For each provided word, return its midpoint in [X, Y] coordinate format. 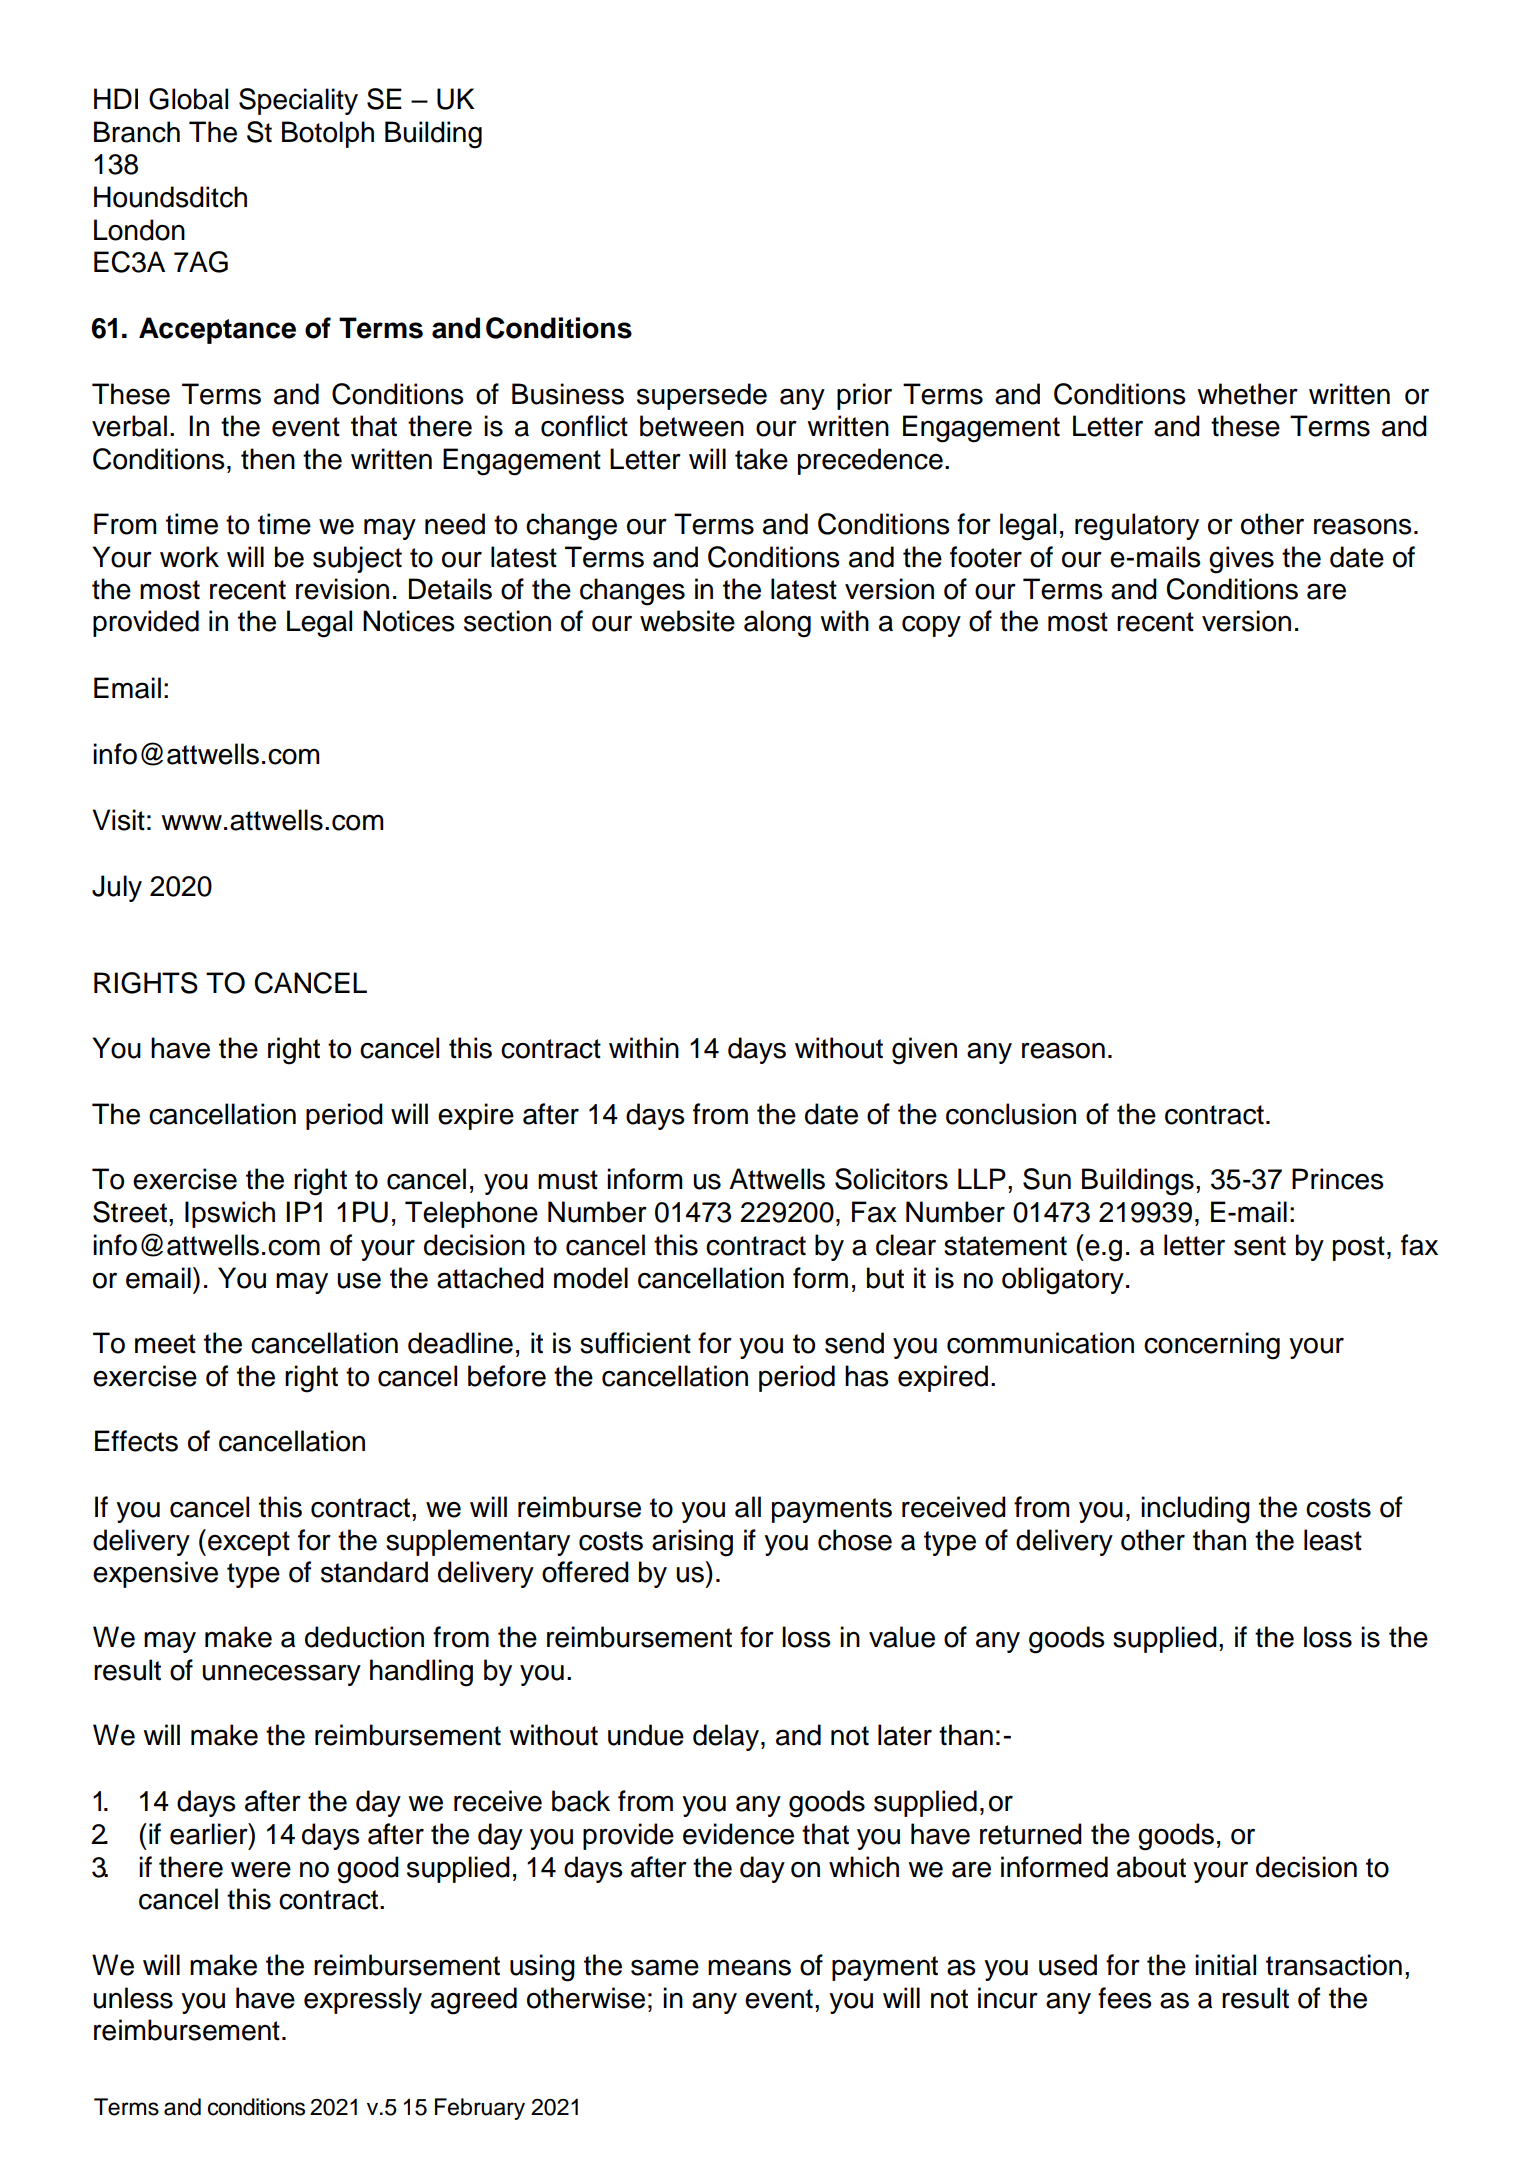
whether [1247, 394]
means [749, 1967]
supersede [702, 396]
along [777, 624]
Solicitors [891, 1179]
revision [342, 589]
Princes [1338, 1179]
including [1195, 1510]
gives [1241, 560]
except [249, 1543]
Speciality [298, 101]
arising [692, 1543]
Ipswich [230, 1214]
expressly [363, 2000]
